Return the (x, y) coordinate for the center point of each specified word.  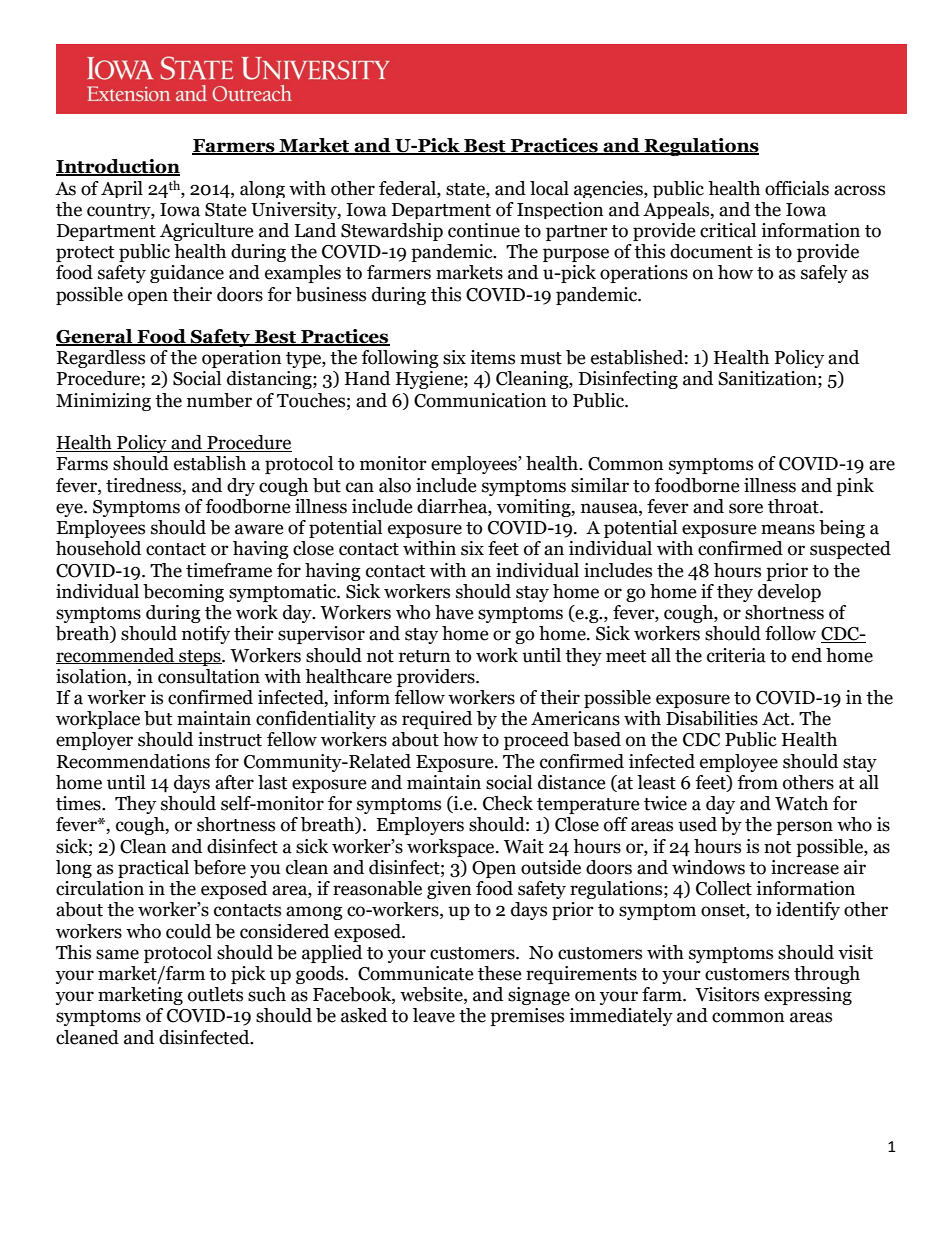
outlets (215, 994)
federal (408, 188)
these (500, 973)
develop (789, 593)
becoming (183, 593)
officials (797, 188)
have (454, 612)
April (122, 189)
